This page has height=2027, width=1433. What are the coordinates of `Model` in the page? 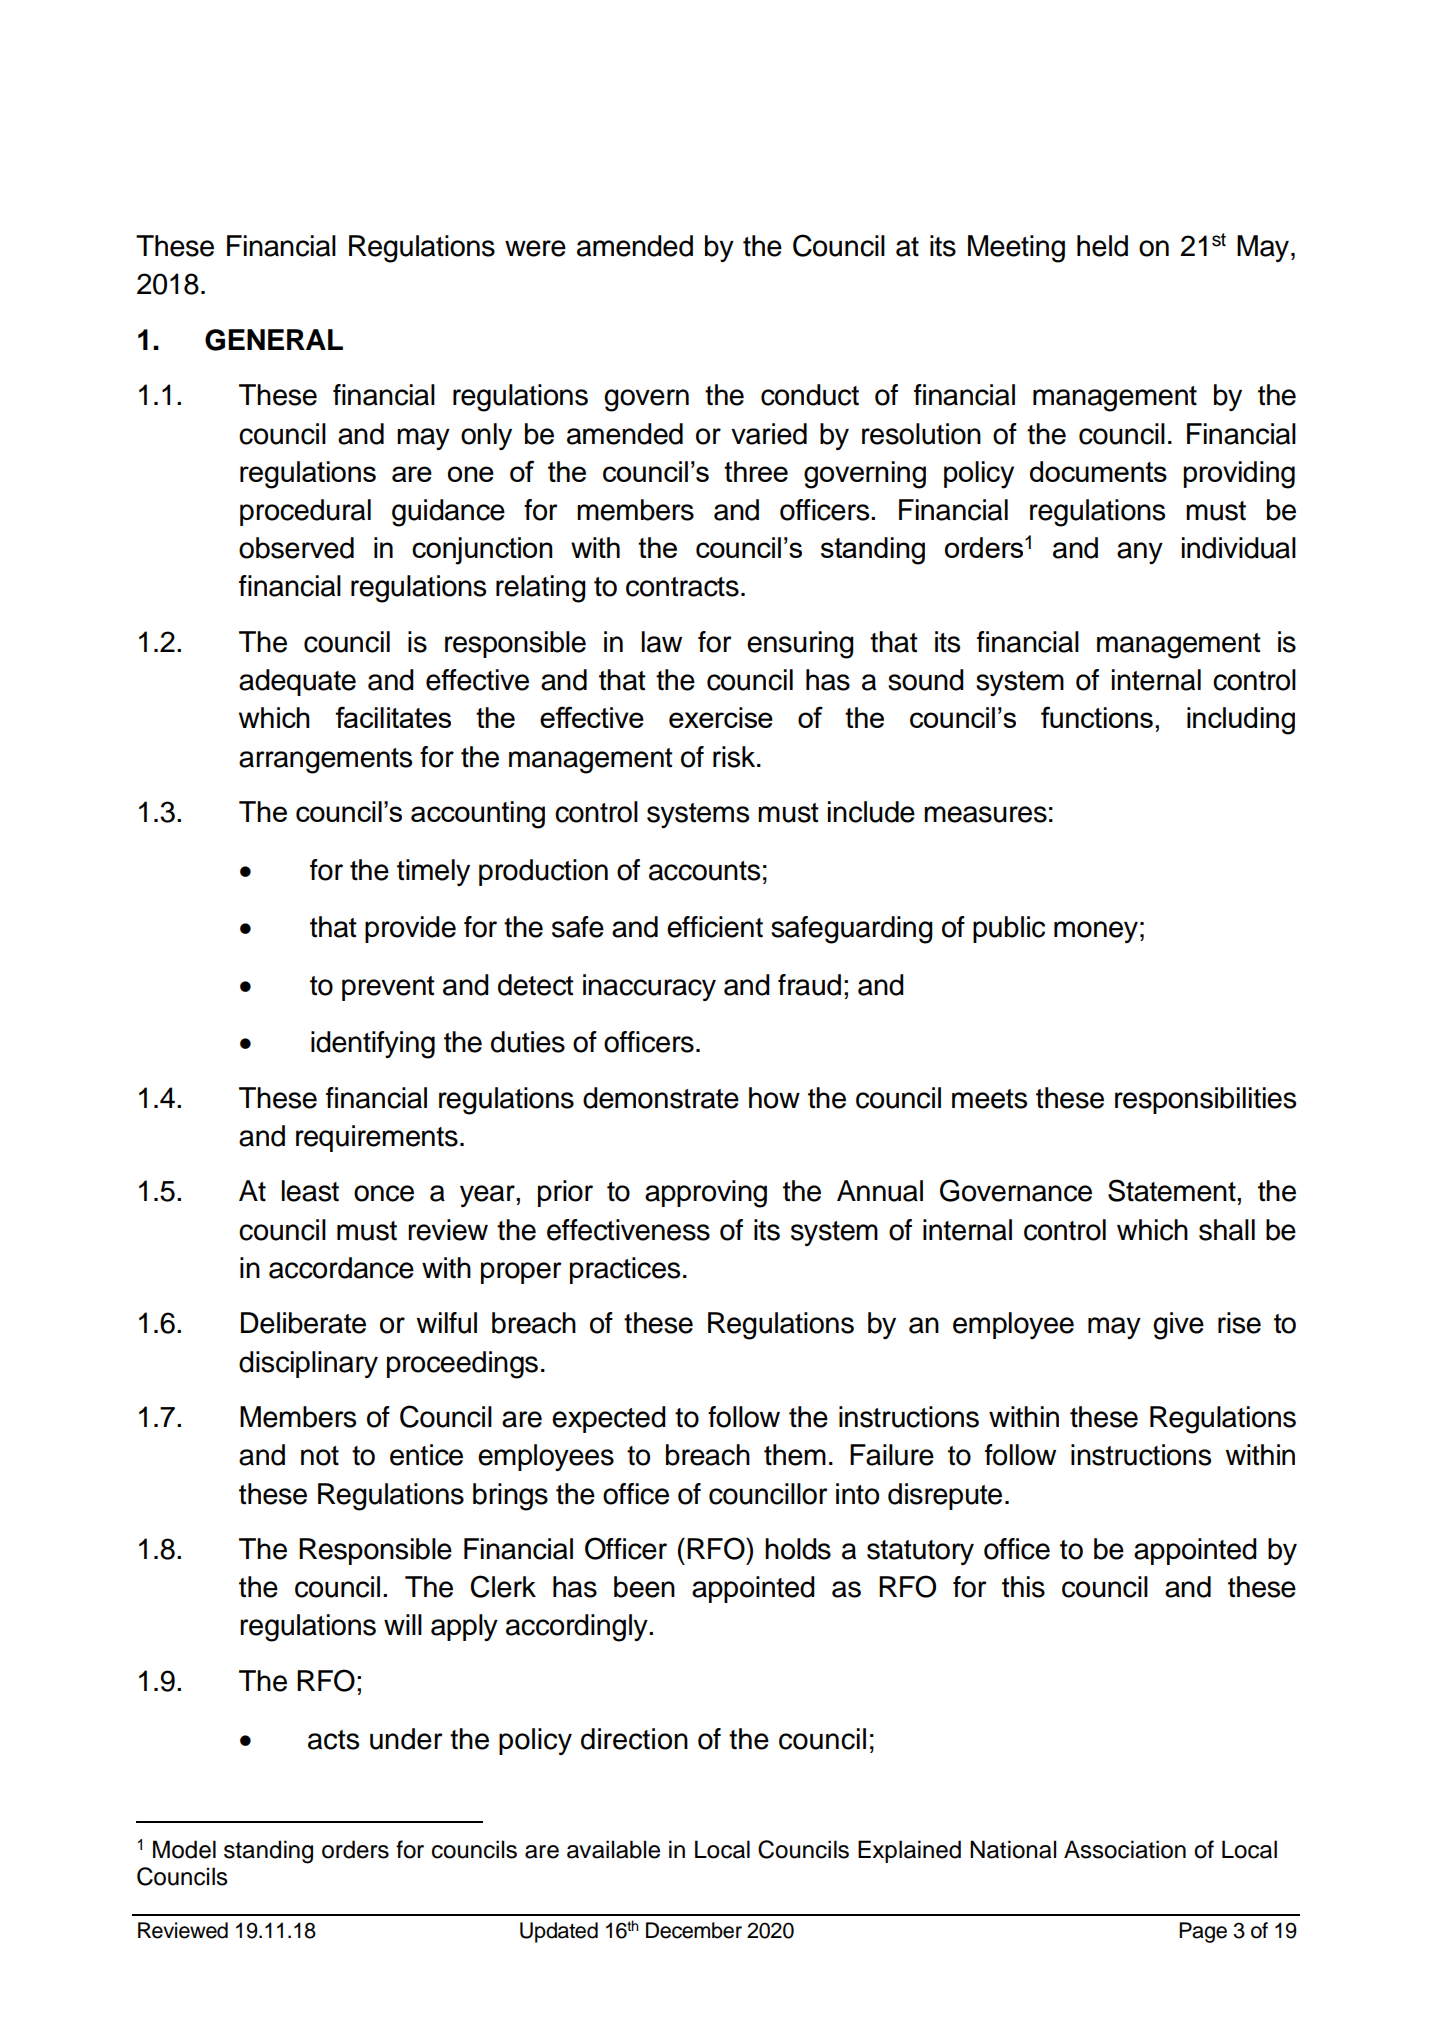 It's located at (184, 1849).
